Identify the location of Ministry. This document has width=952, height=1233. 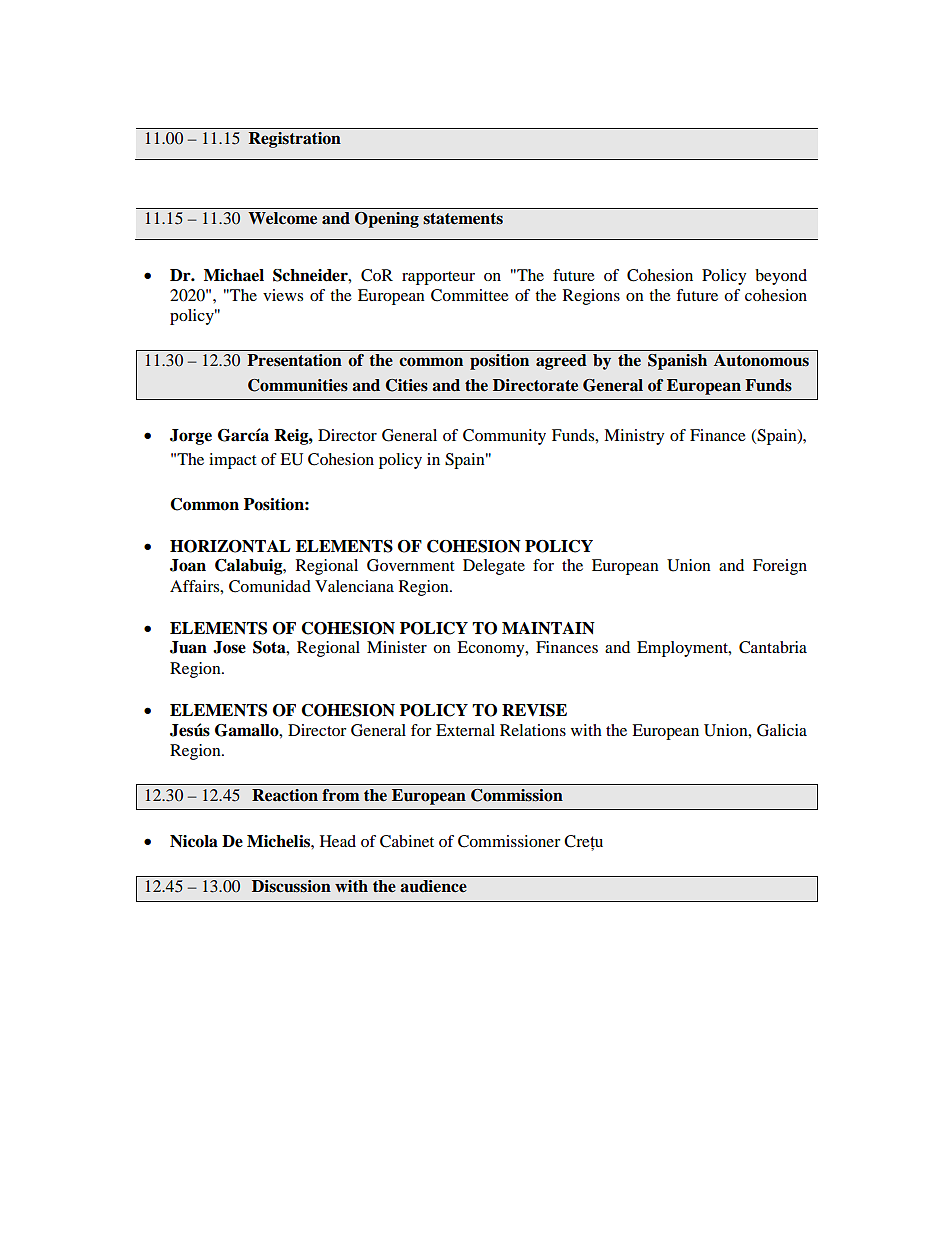
(634, 437).
